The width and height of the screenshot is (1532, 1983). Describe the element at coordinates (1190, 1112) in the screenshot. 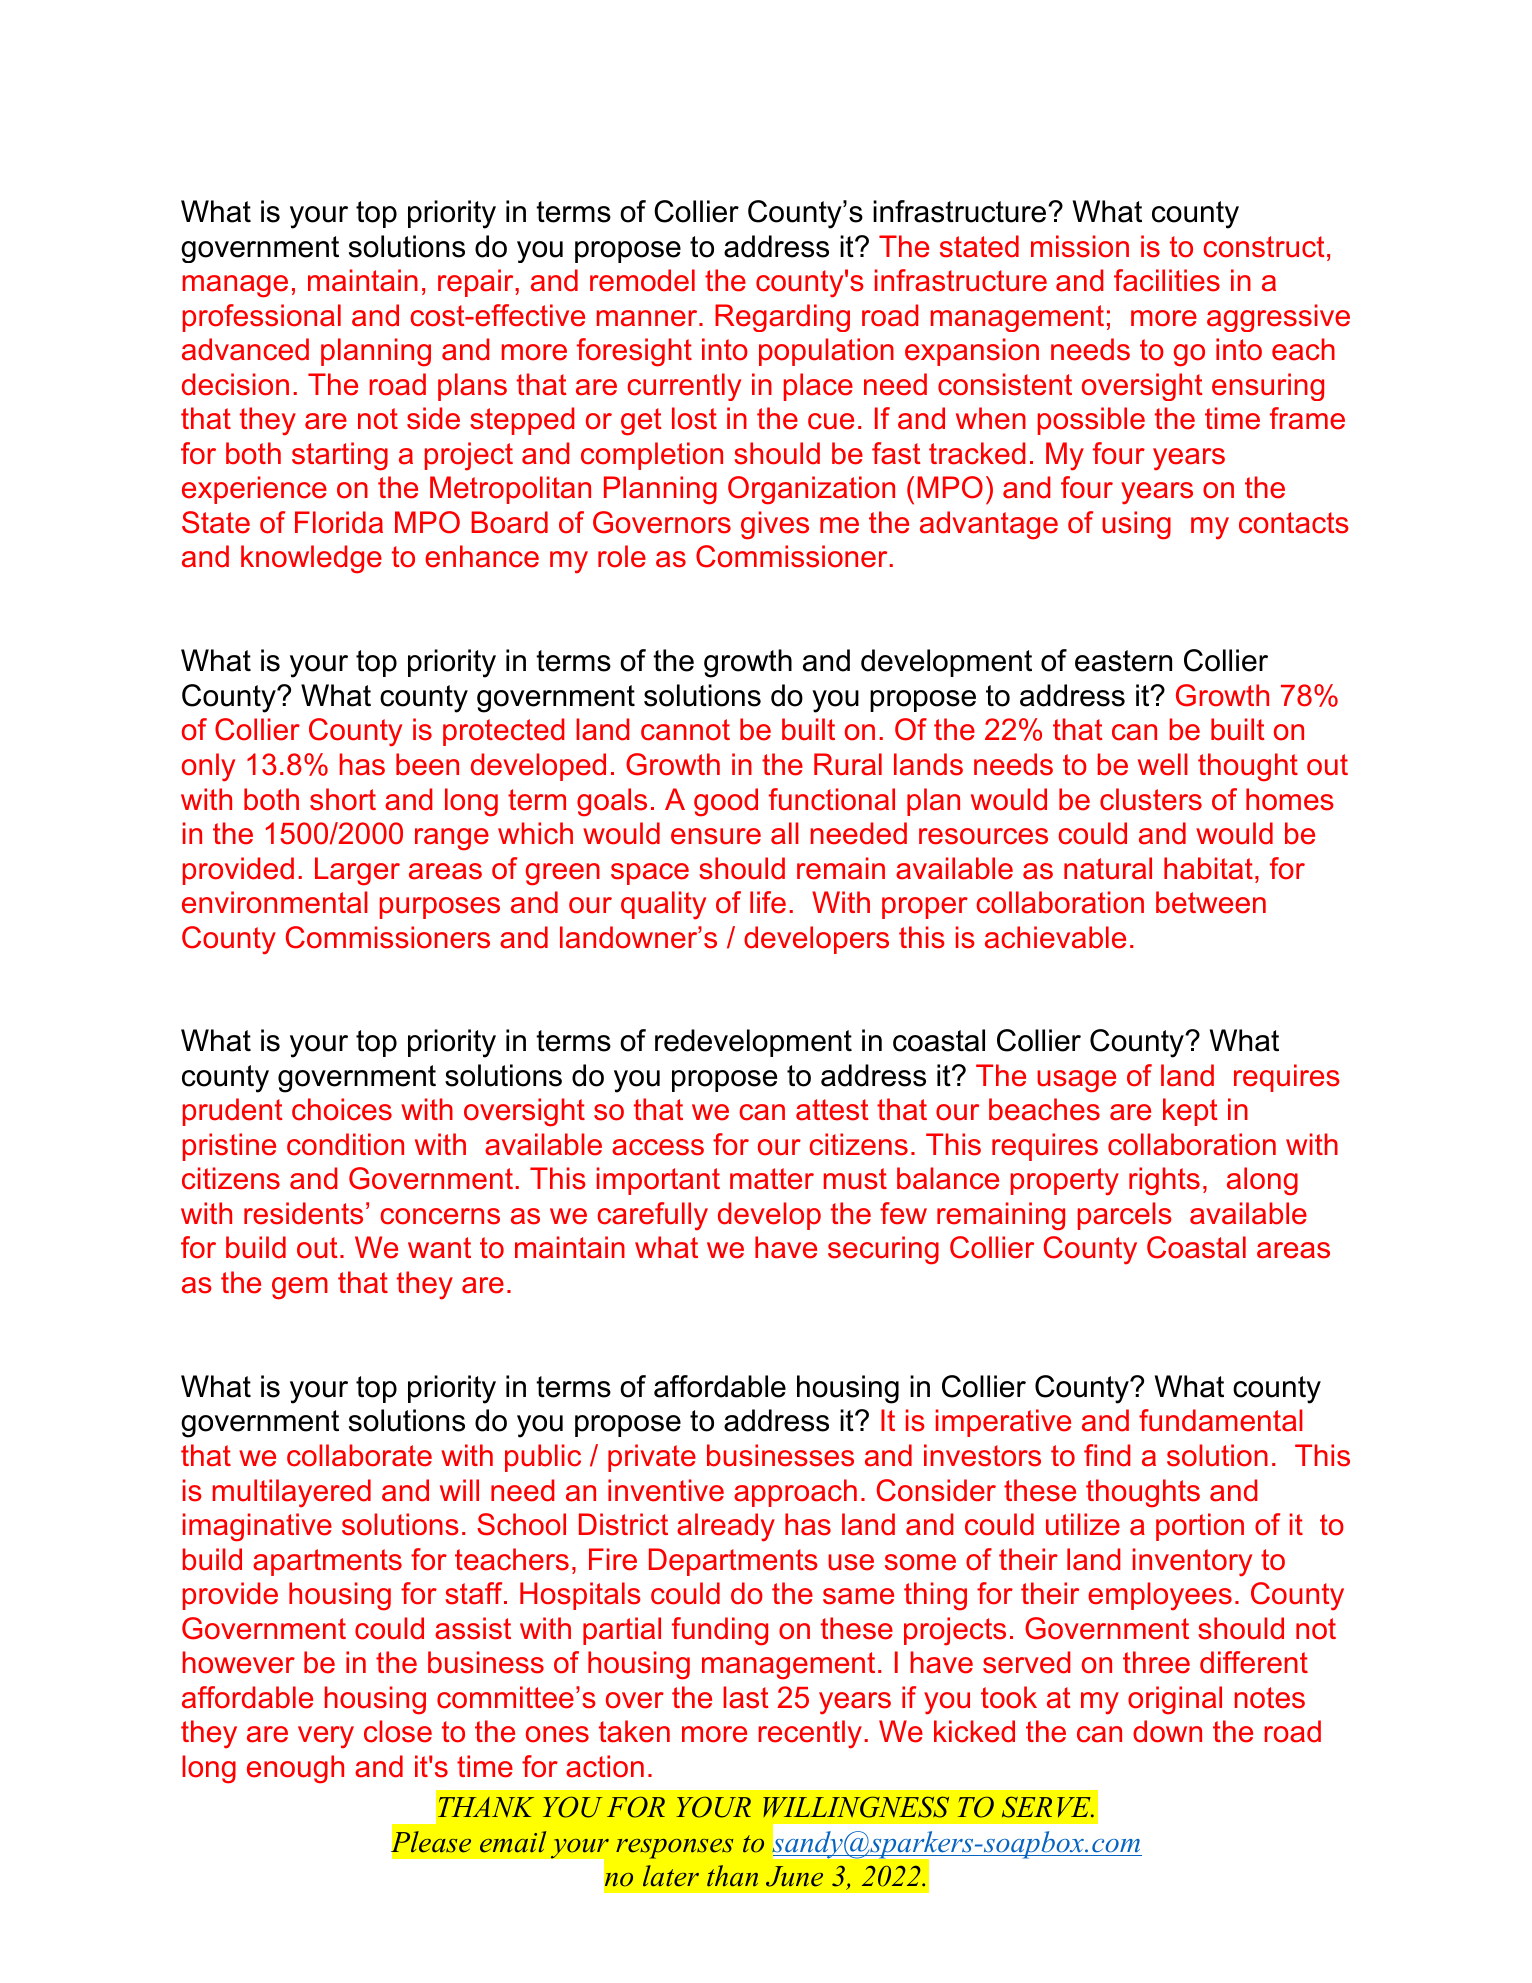

I see `kept` at that location.
